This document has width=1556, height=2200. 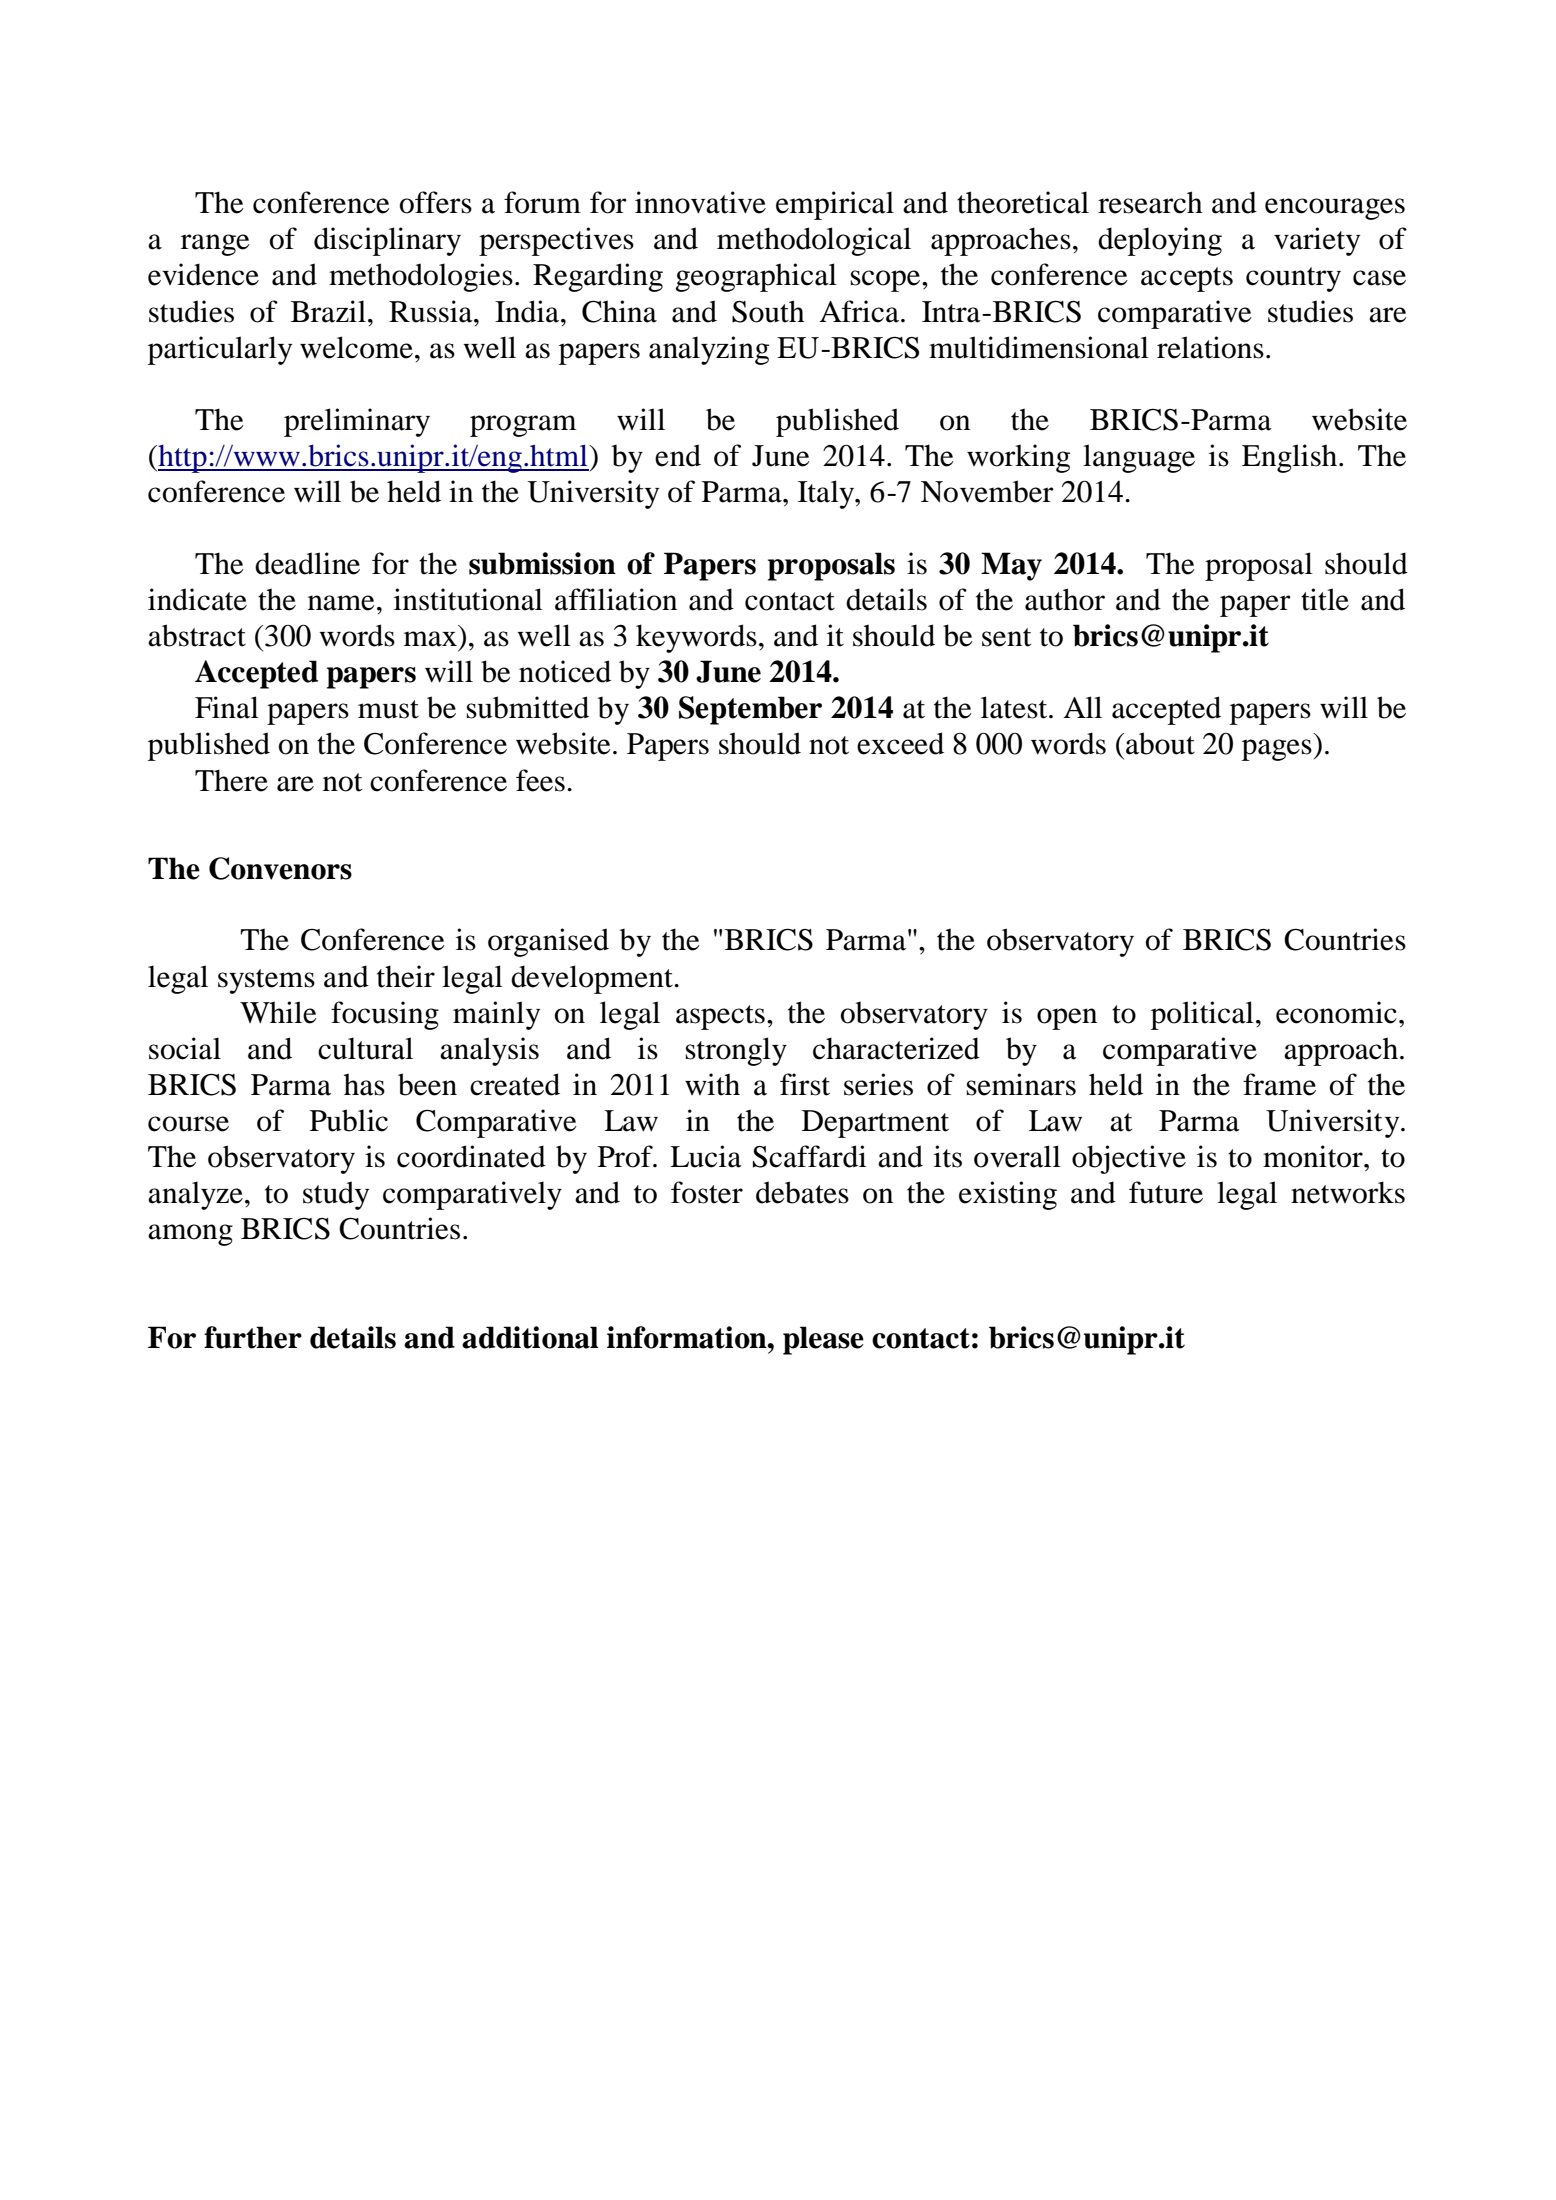 What do you see at coordinates (814, 241) in the document?
I see `methodological` at bounding box center [814, 241].
